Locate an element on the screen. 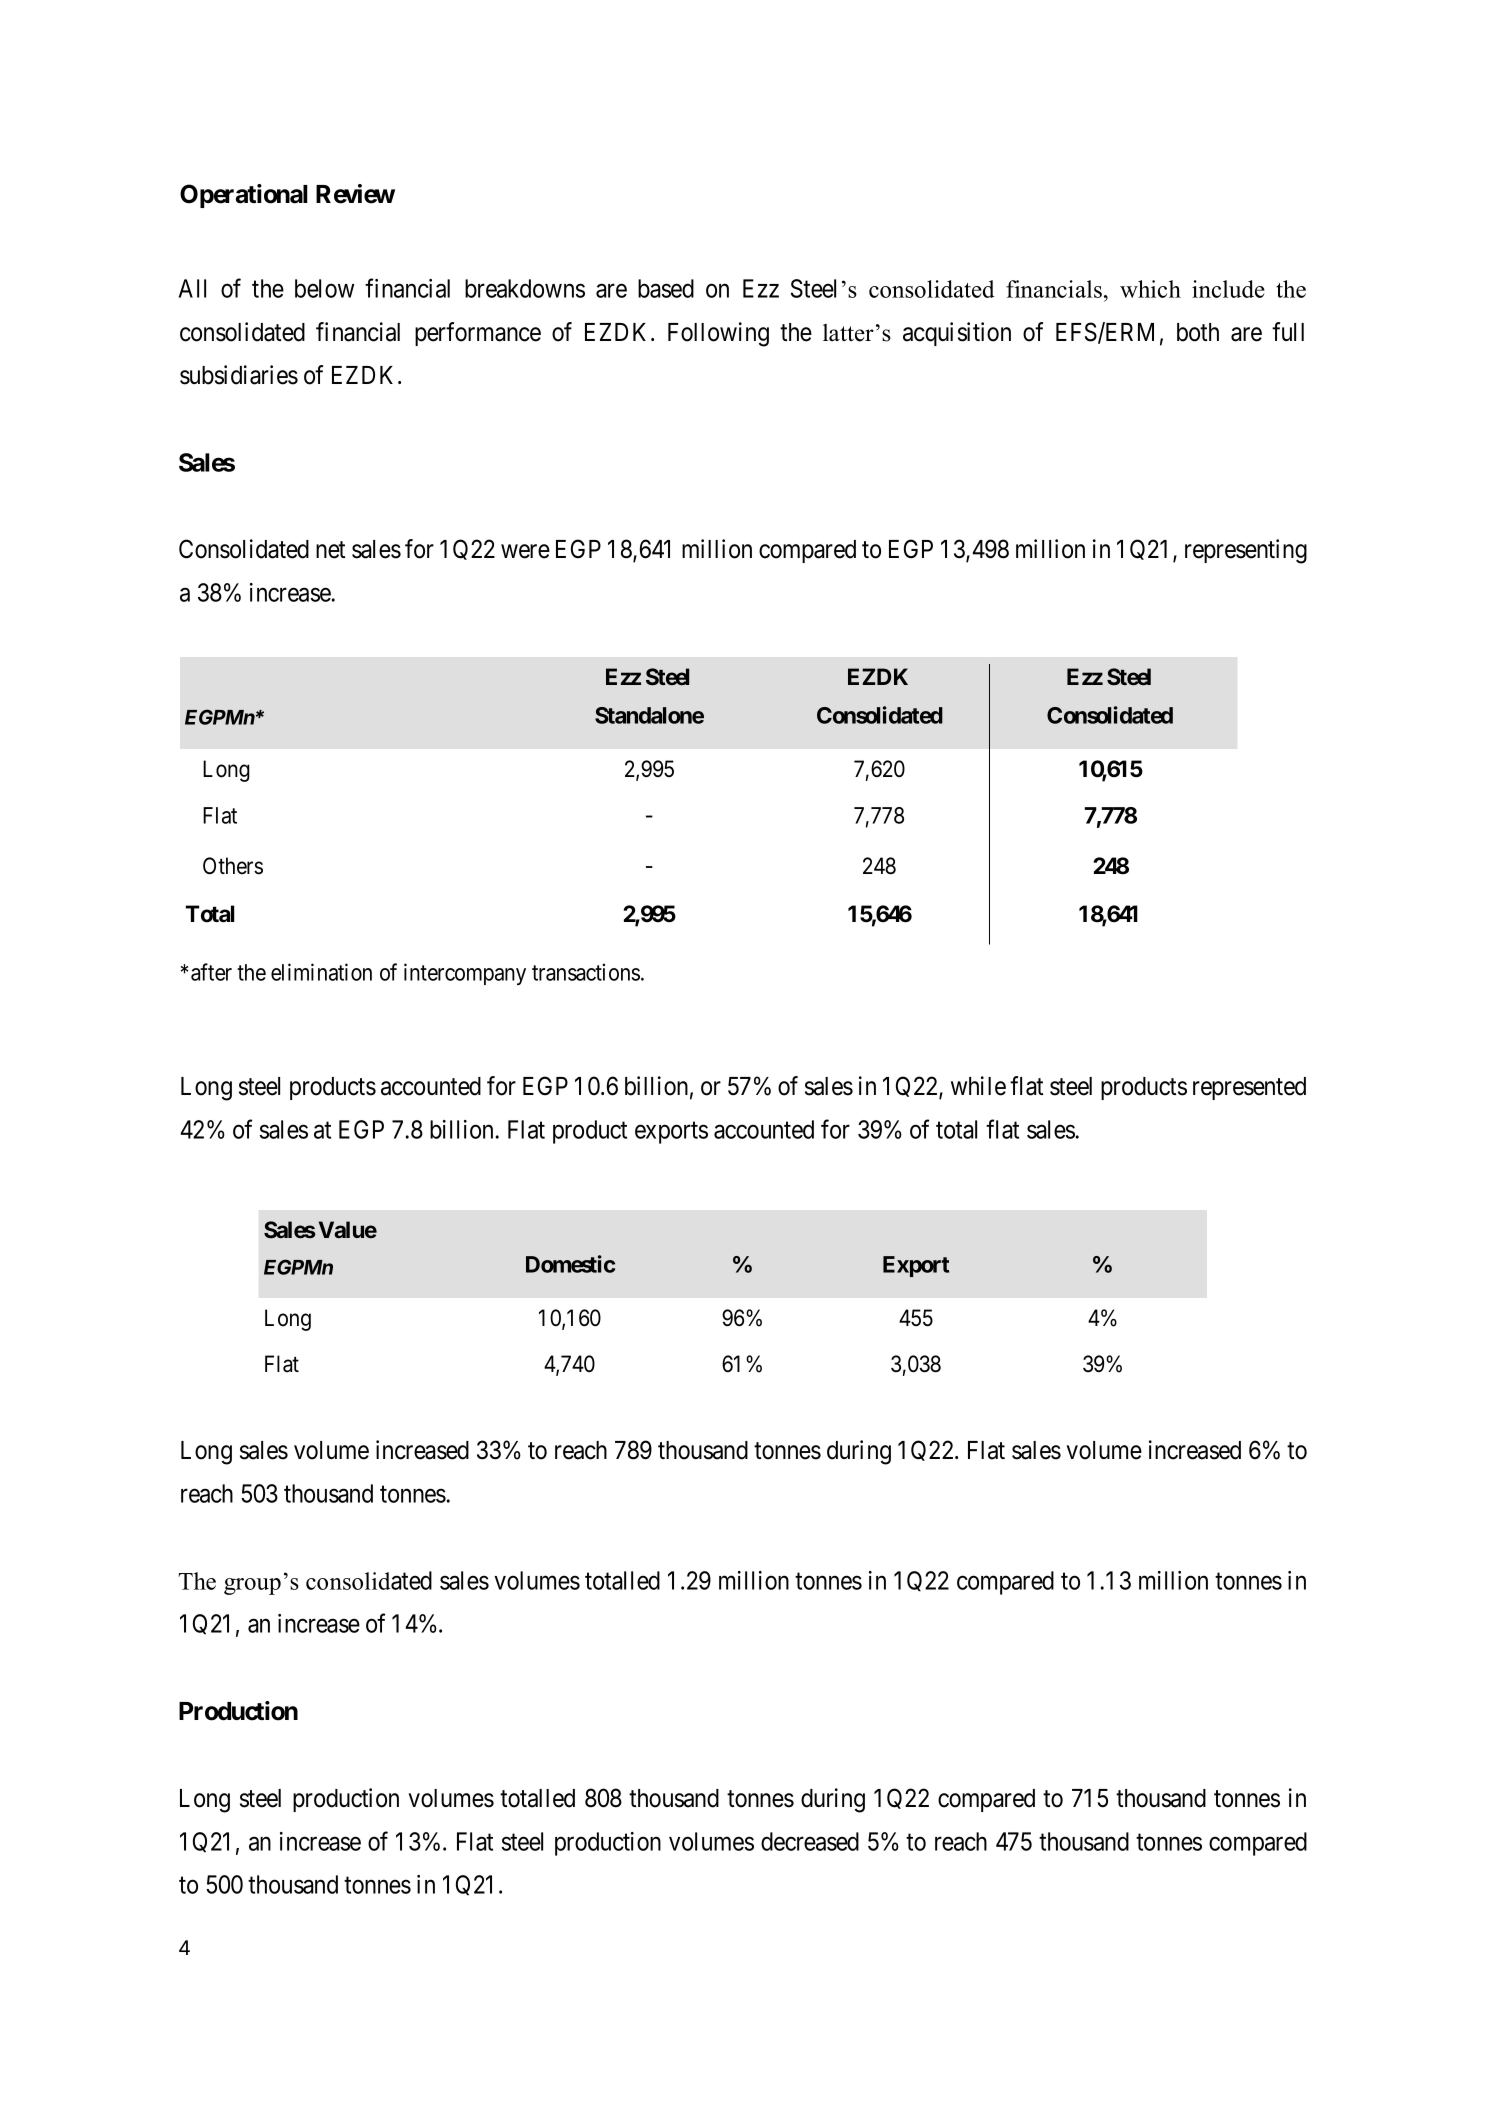  representing is located at coordinates (1246, 551).
